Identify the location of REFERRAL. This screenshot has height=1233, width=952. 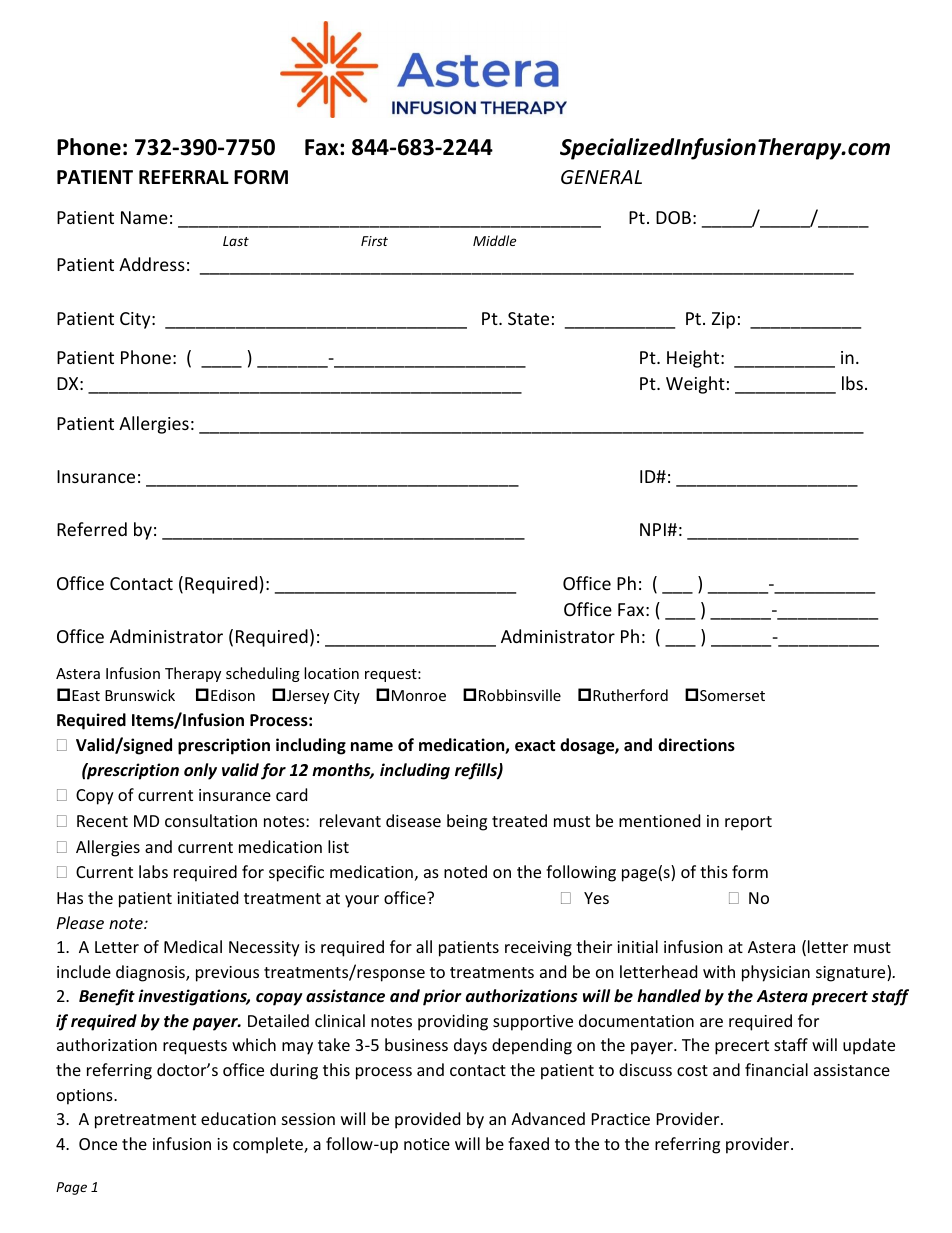
(184, 177).
